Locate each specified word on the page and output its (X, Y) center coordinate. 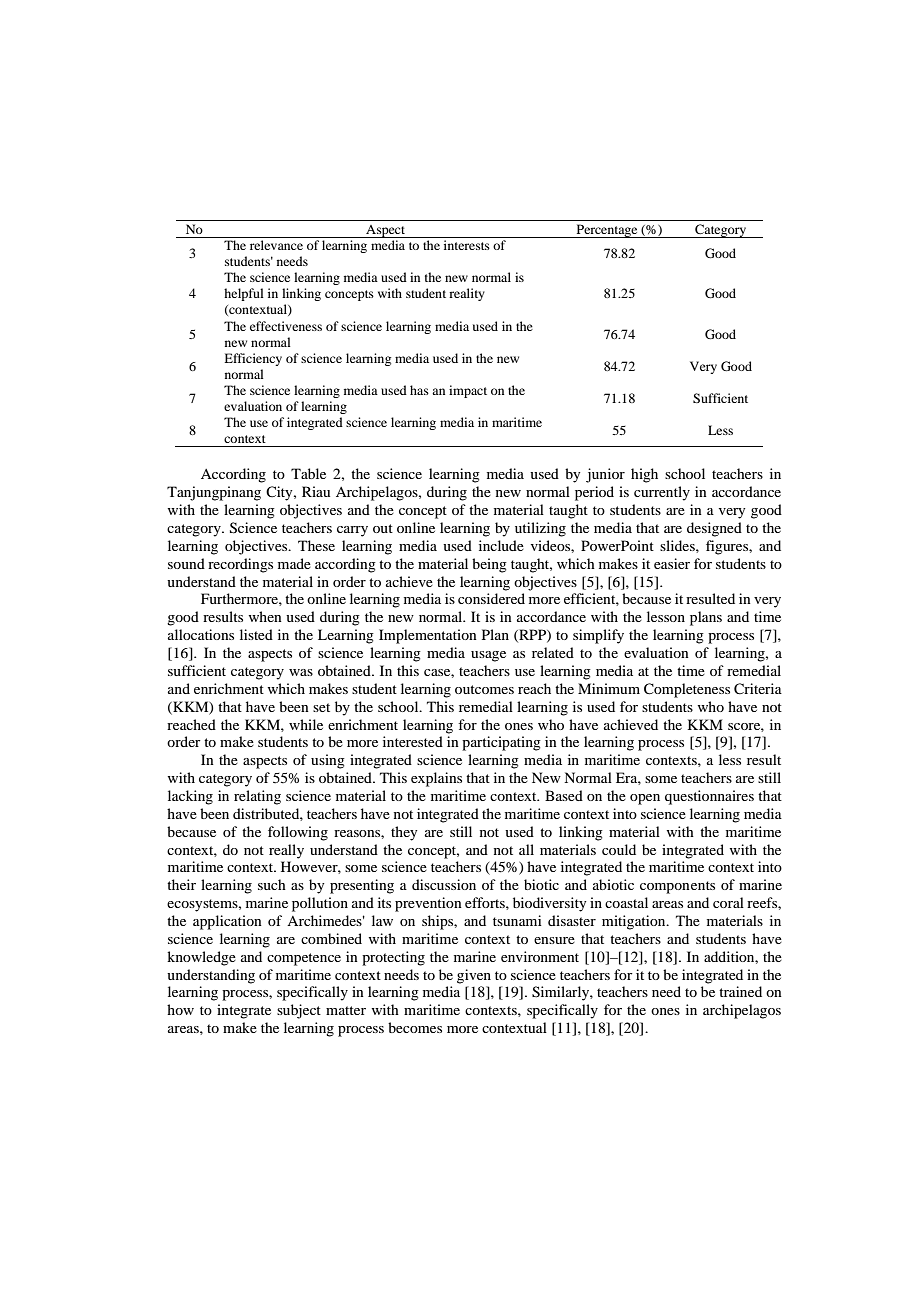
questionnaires (709, 797)
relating (257, 797)
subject (299, 1011)
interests (467, 245)
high (644, 475)
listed (256, 634)
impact (468, 391)
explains (436, 779)
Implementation (428, 636)
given (474, 976)
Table (308, 473)
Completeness (687, 690)
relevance (276, 245)
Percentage (607, 231)
